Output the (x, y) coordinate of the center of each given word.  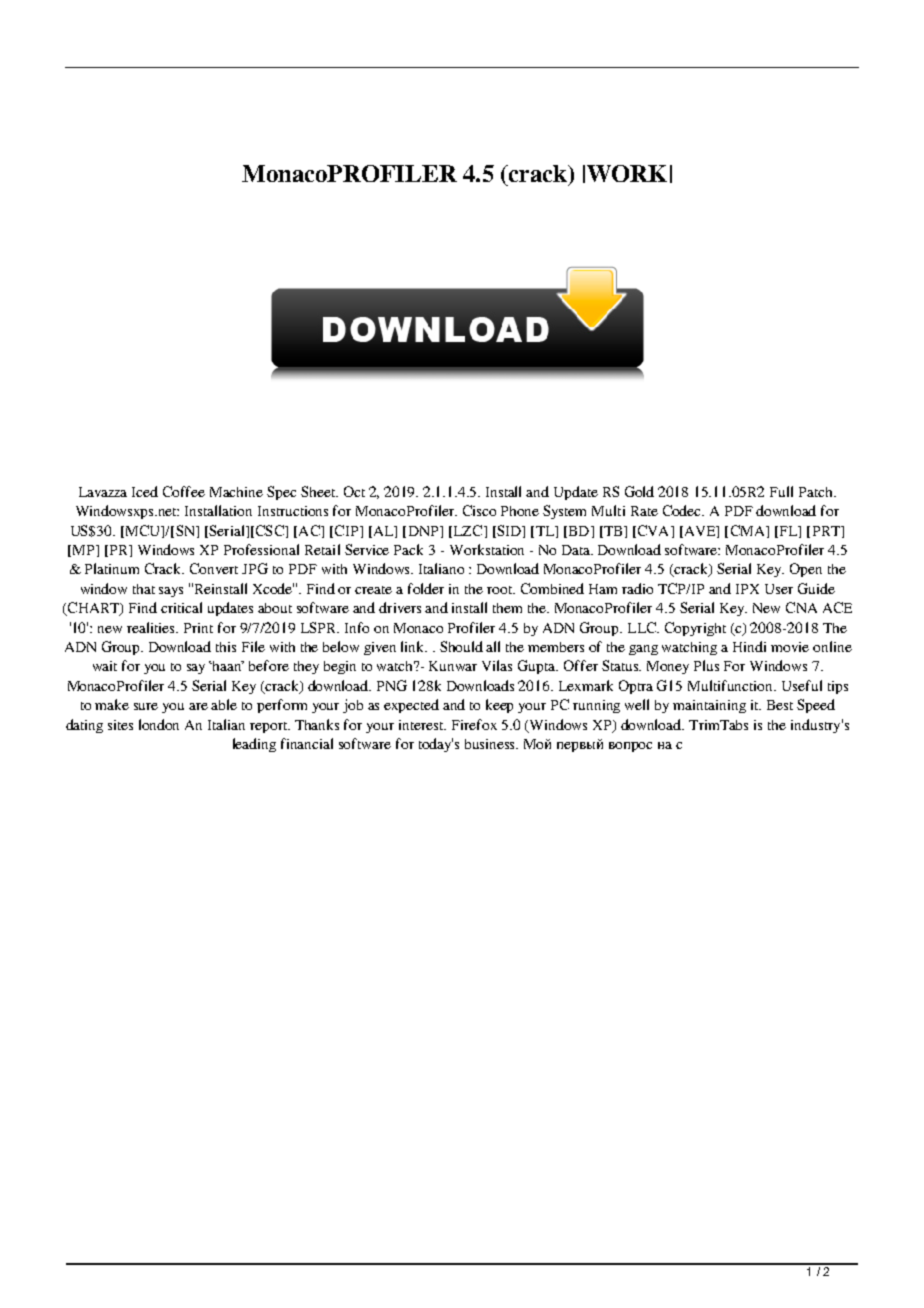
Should (461, 646)
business (491, 744)
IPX (747, 589)
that (144, 589)
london (159, 724)
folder (426, 588)
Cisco (479, 510)
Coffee (184, 491)
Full (781, 491)
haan (227, 666)
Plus (706, 665)
